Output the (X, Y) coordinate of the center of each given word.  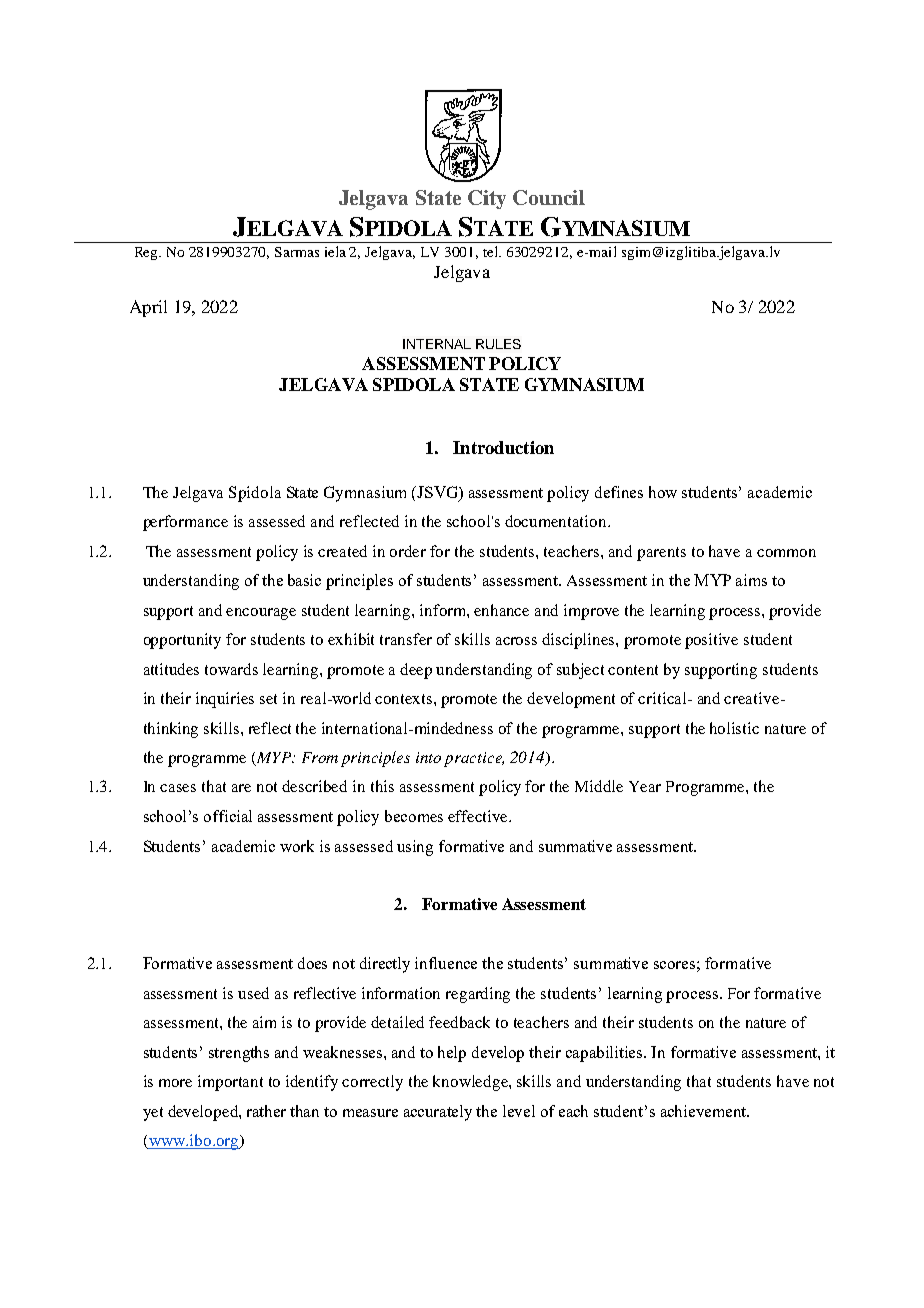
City (487, 199)
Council (549, 197)
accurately (438, 1113)
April (148, 308)
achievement (705, 1111)
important (230, 1083)
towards (231, 669)
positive (711, 641)
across (516, 641)
